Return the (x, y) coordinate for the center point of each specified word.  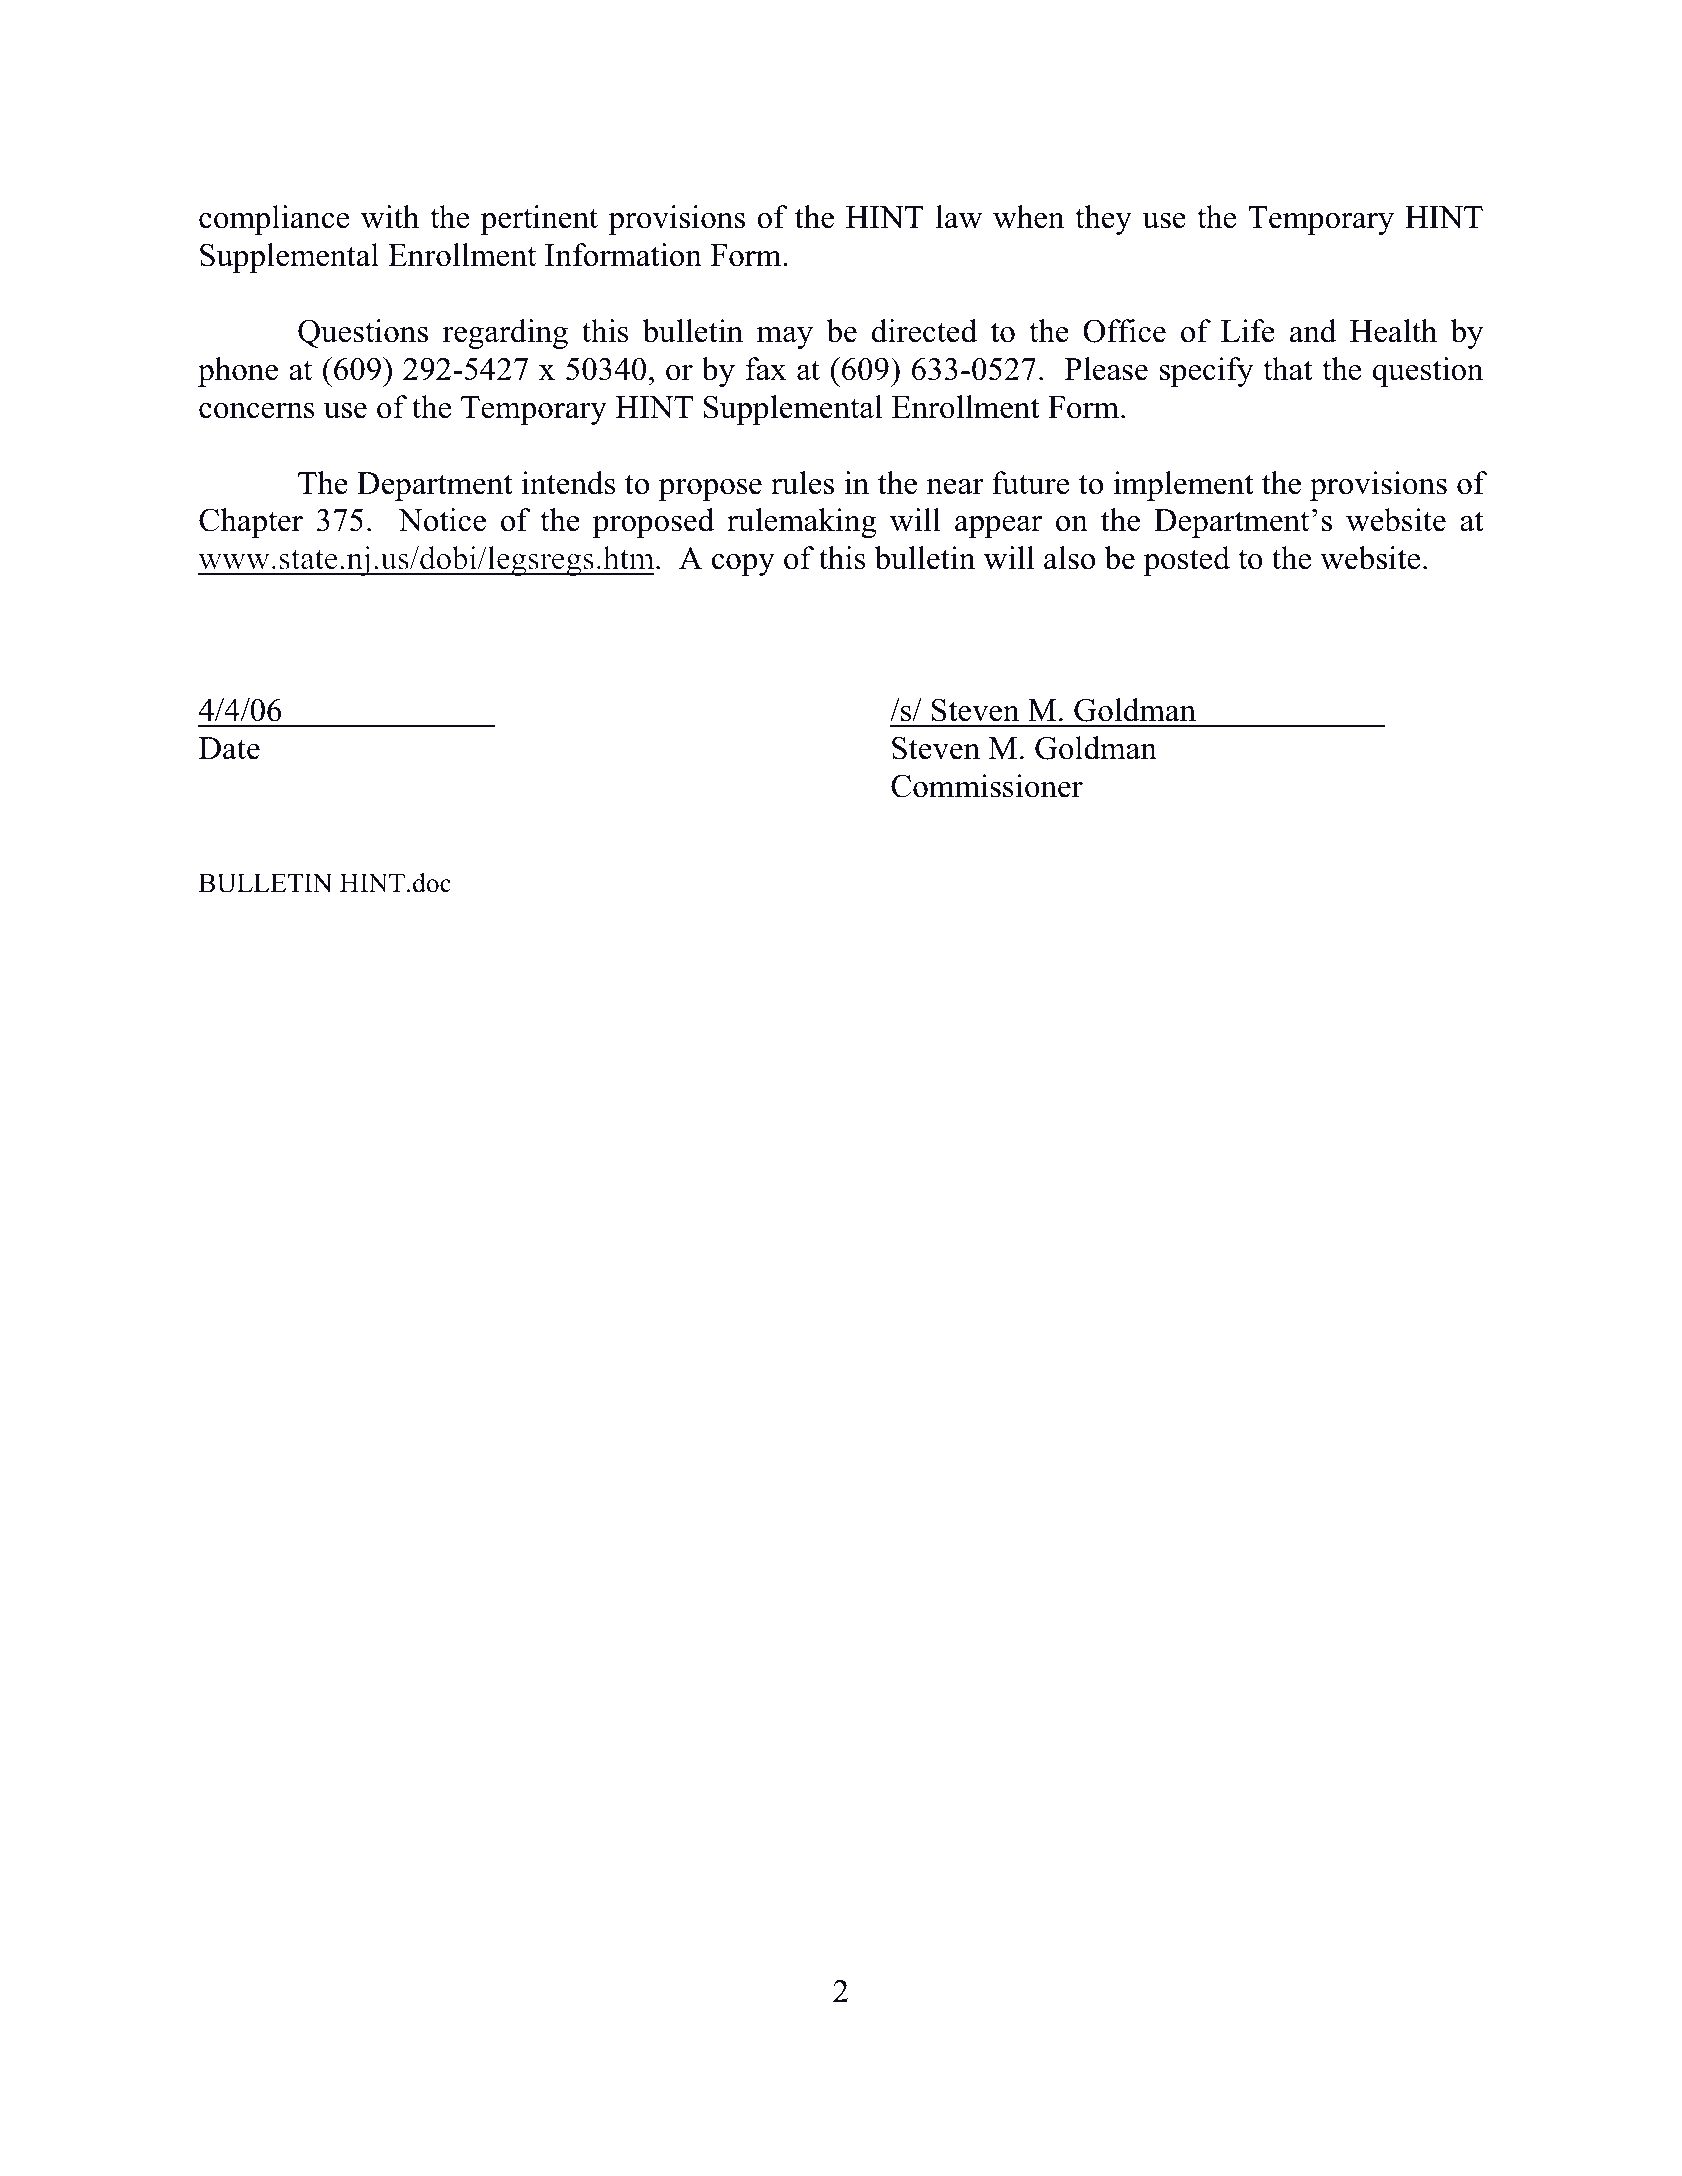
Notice (442, 520)
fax (766, 369)
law (959, 217)
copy (743, 565)
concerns (257, 411)
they (1103, 220)
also (1069, 558)
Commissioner (987, 786)
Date (229, 748)
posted (1186, 561)
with (390, 217)
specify (1206, 372)
